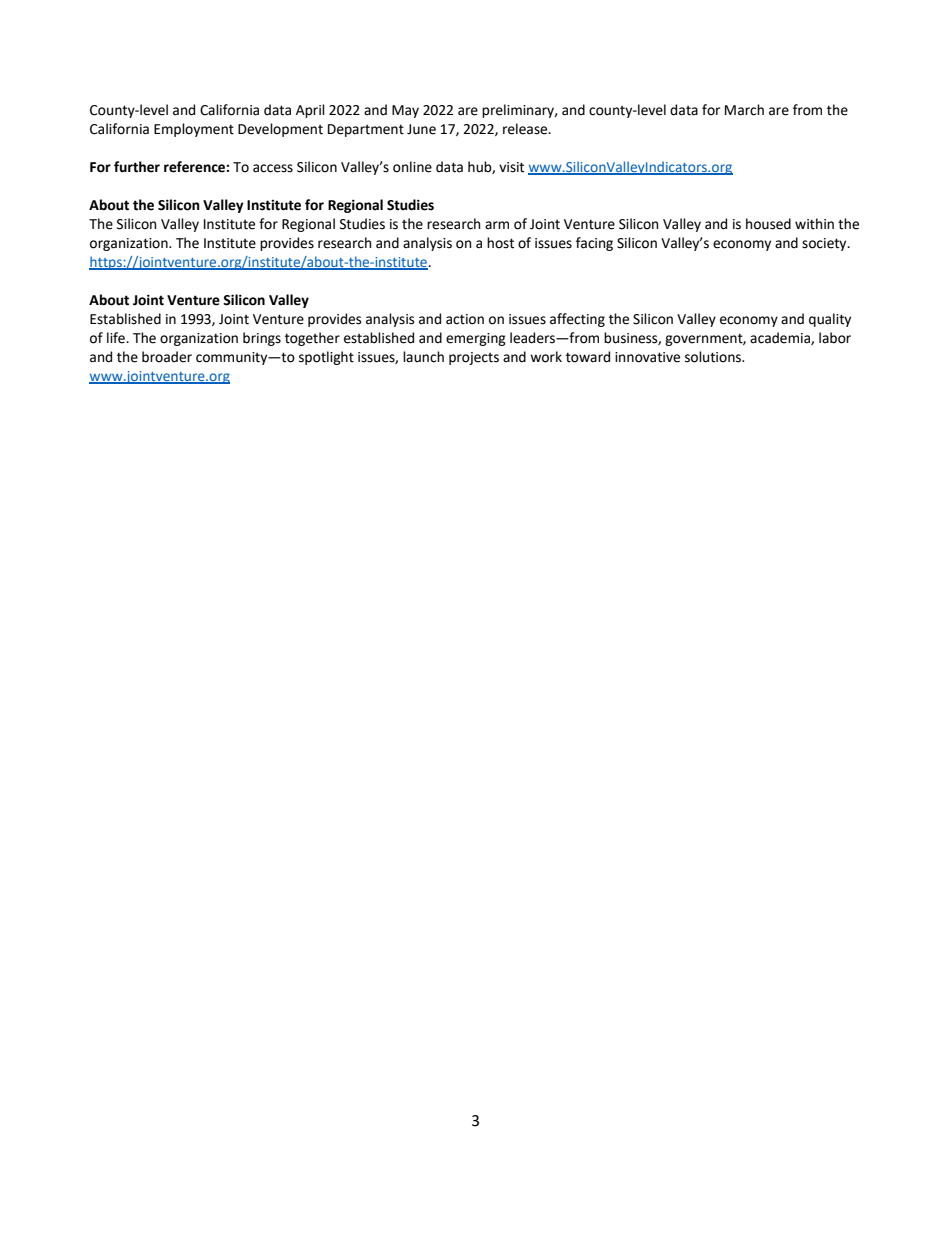  What do you see at coordinates (194, 130) in the document?
I see `Employment` at bounding box center [194, 130].
